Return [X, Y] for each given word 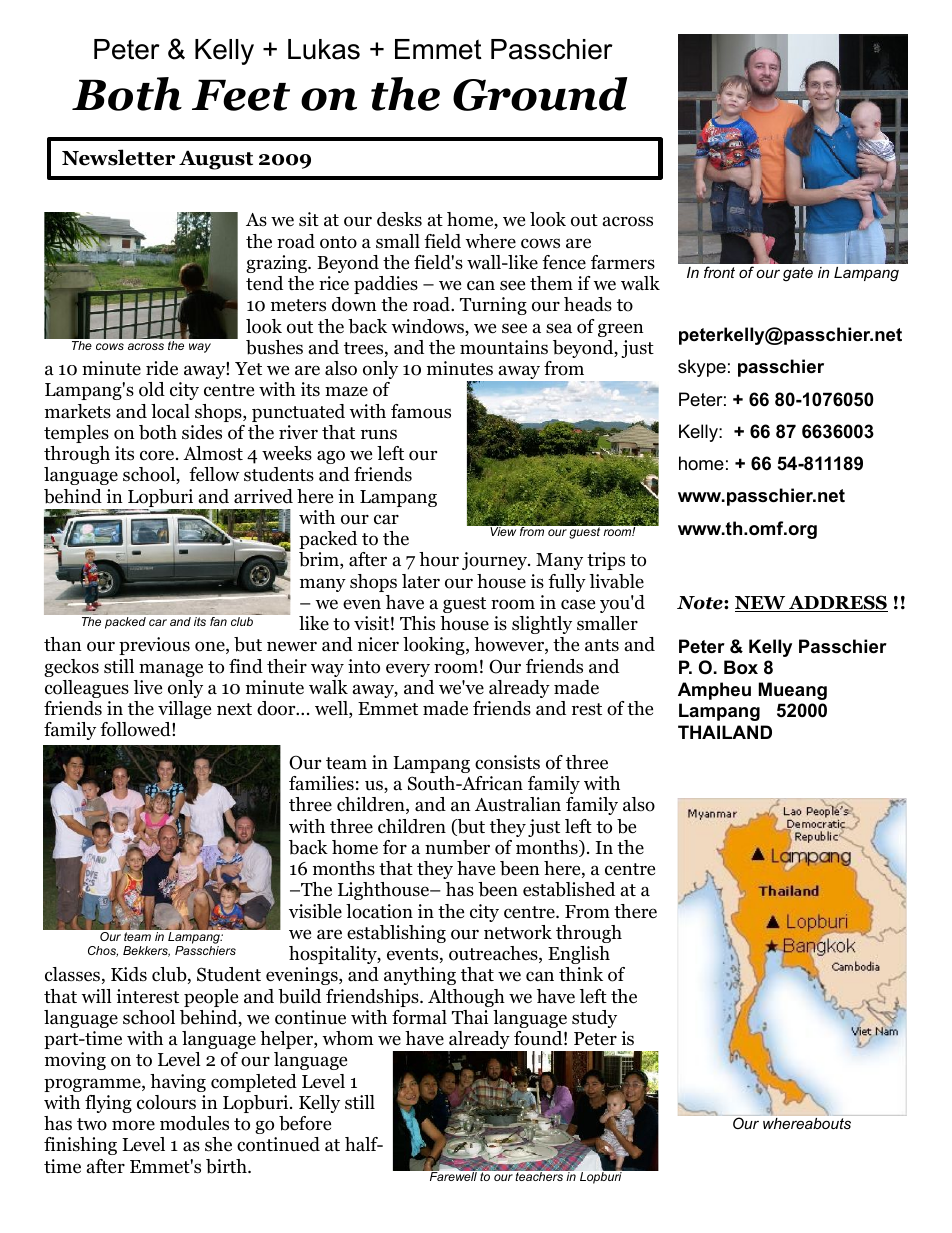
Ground [540, 94]
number [457, 847]
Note [701, 603]
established [569, 889]
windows [428, 327]
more [133, 1125]
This [417, 623]
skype [702, 368]
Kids [129, 974]
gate [798, 274]
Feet [241, 95]
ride [162, 368]
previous [154, 646]
